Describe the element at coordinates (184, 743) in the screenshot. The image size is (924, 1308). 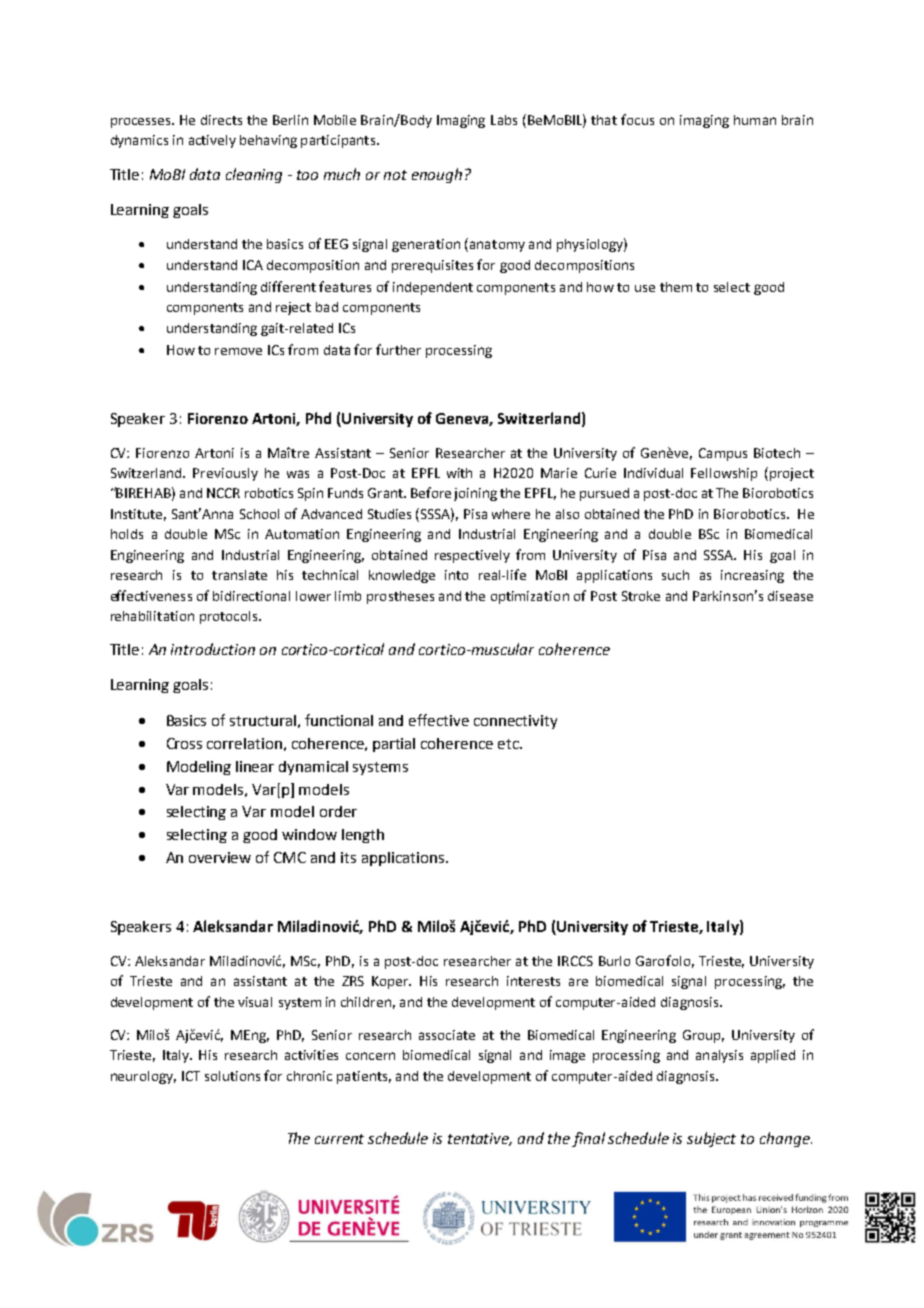
I see `Cross` at that location.
